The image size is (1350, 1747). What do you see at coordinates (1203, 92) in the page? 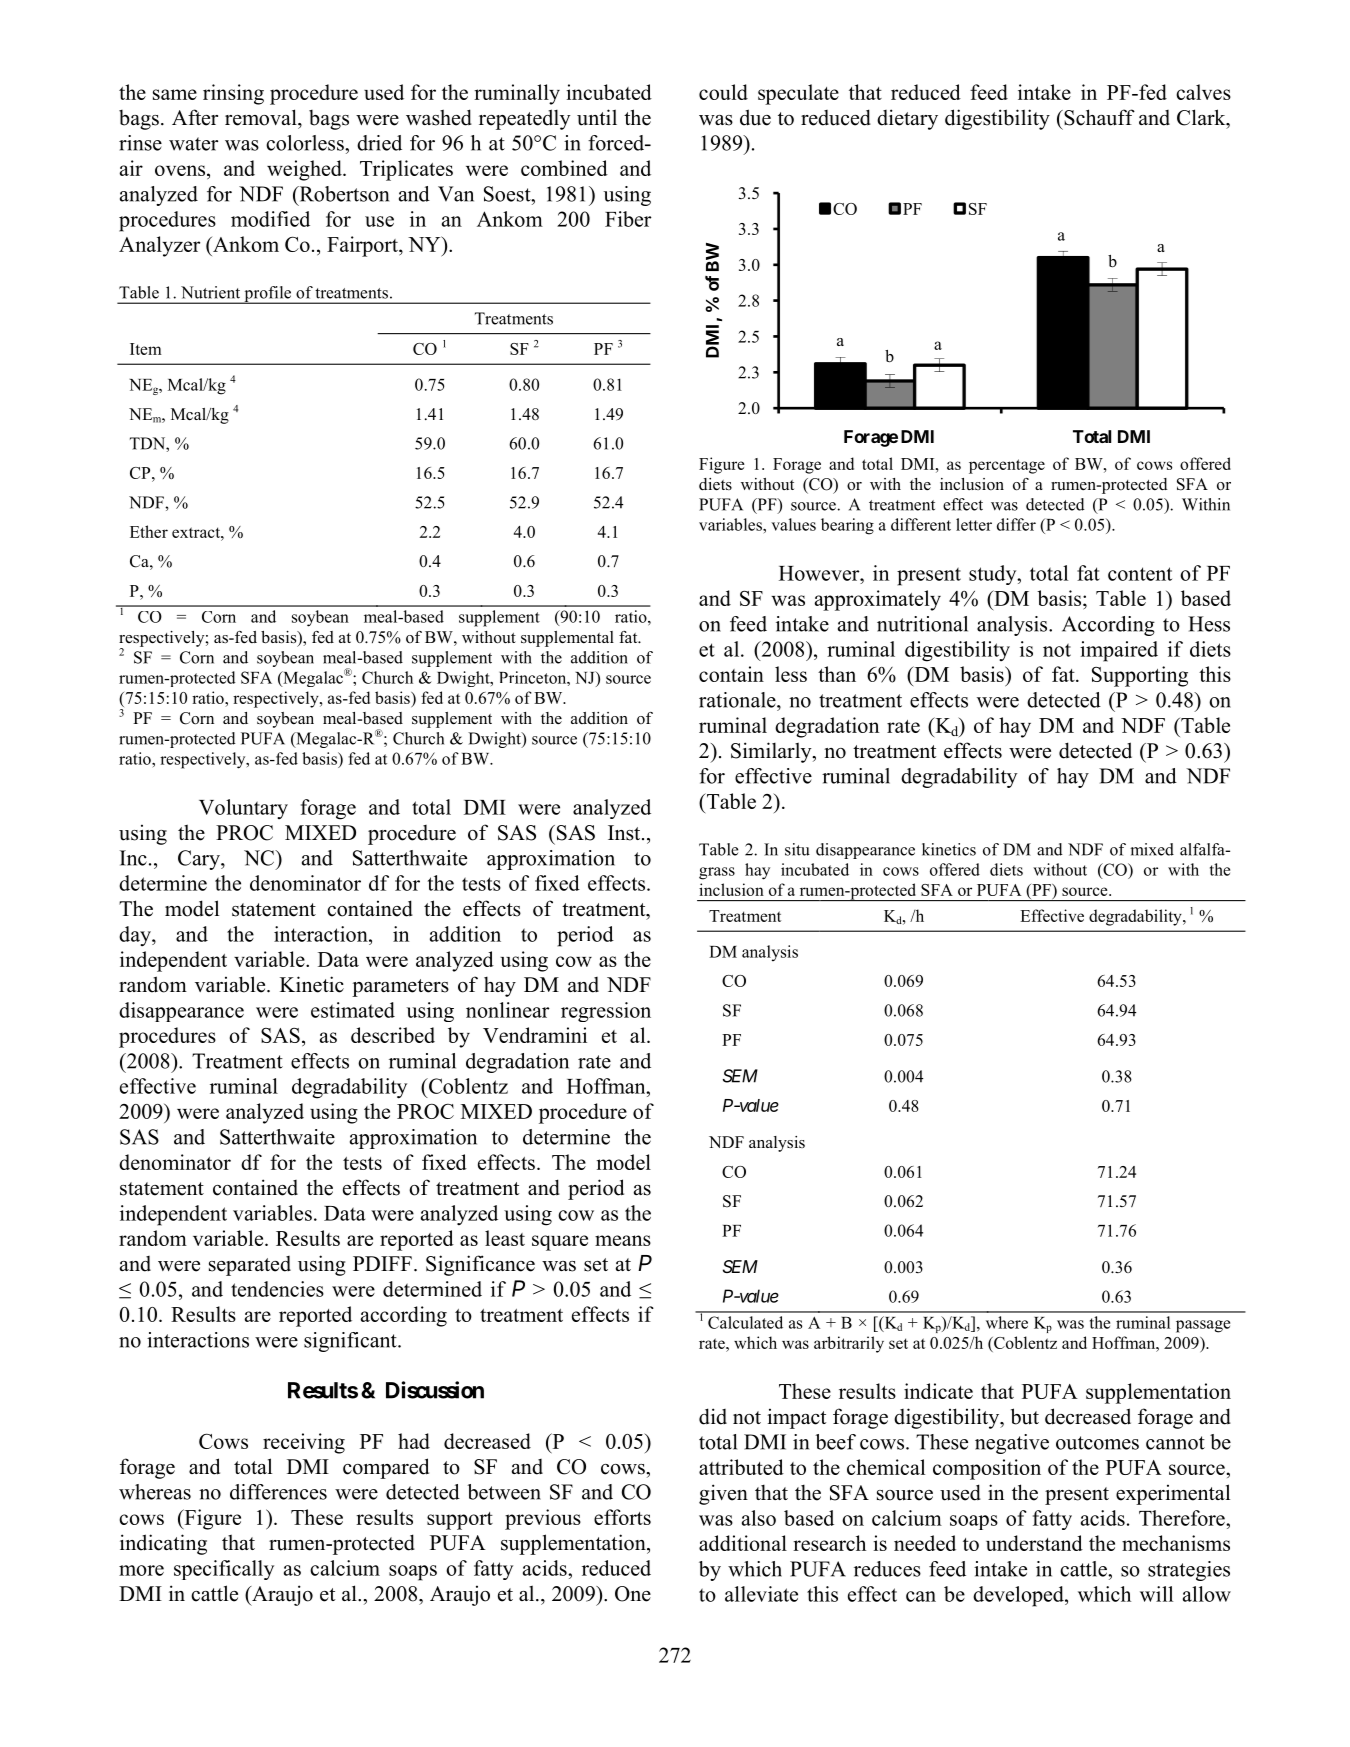
I see `calves` at bounding box center [1203, 92].
